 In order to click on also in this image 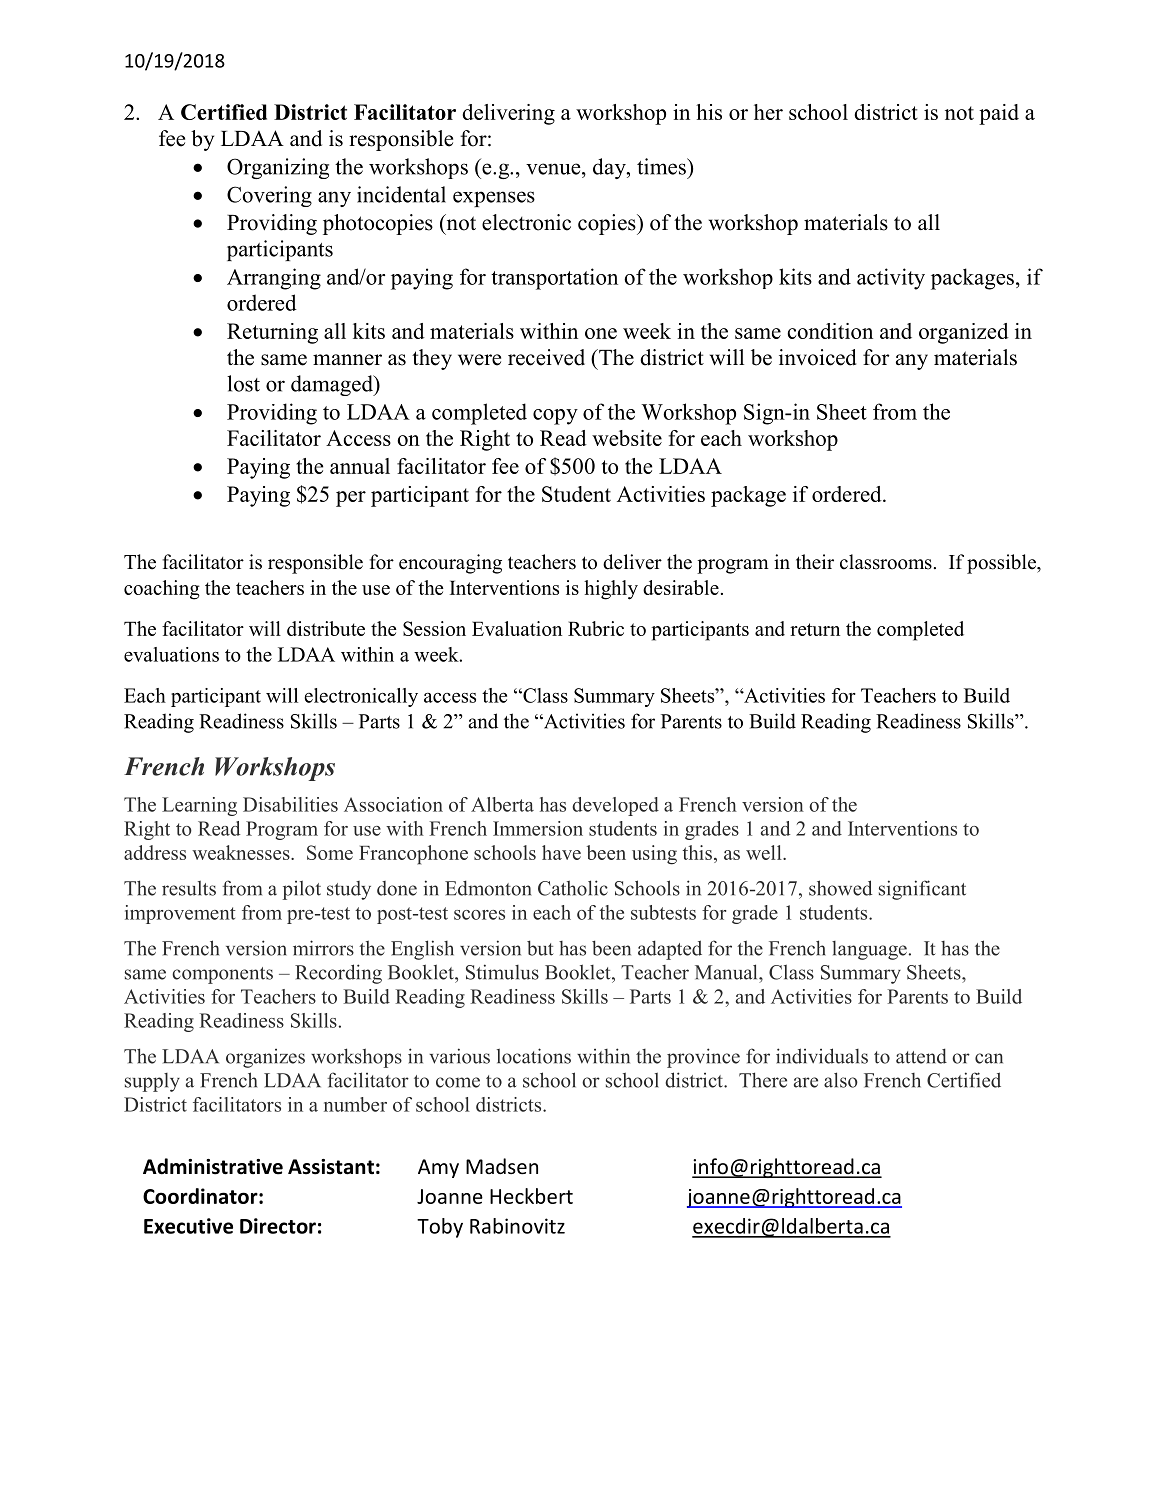, I will do `click(841, 1080)`.
